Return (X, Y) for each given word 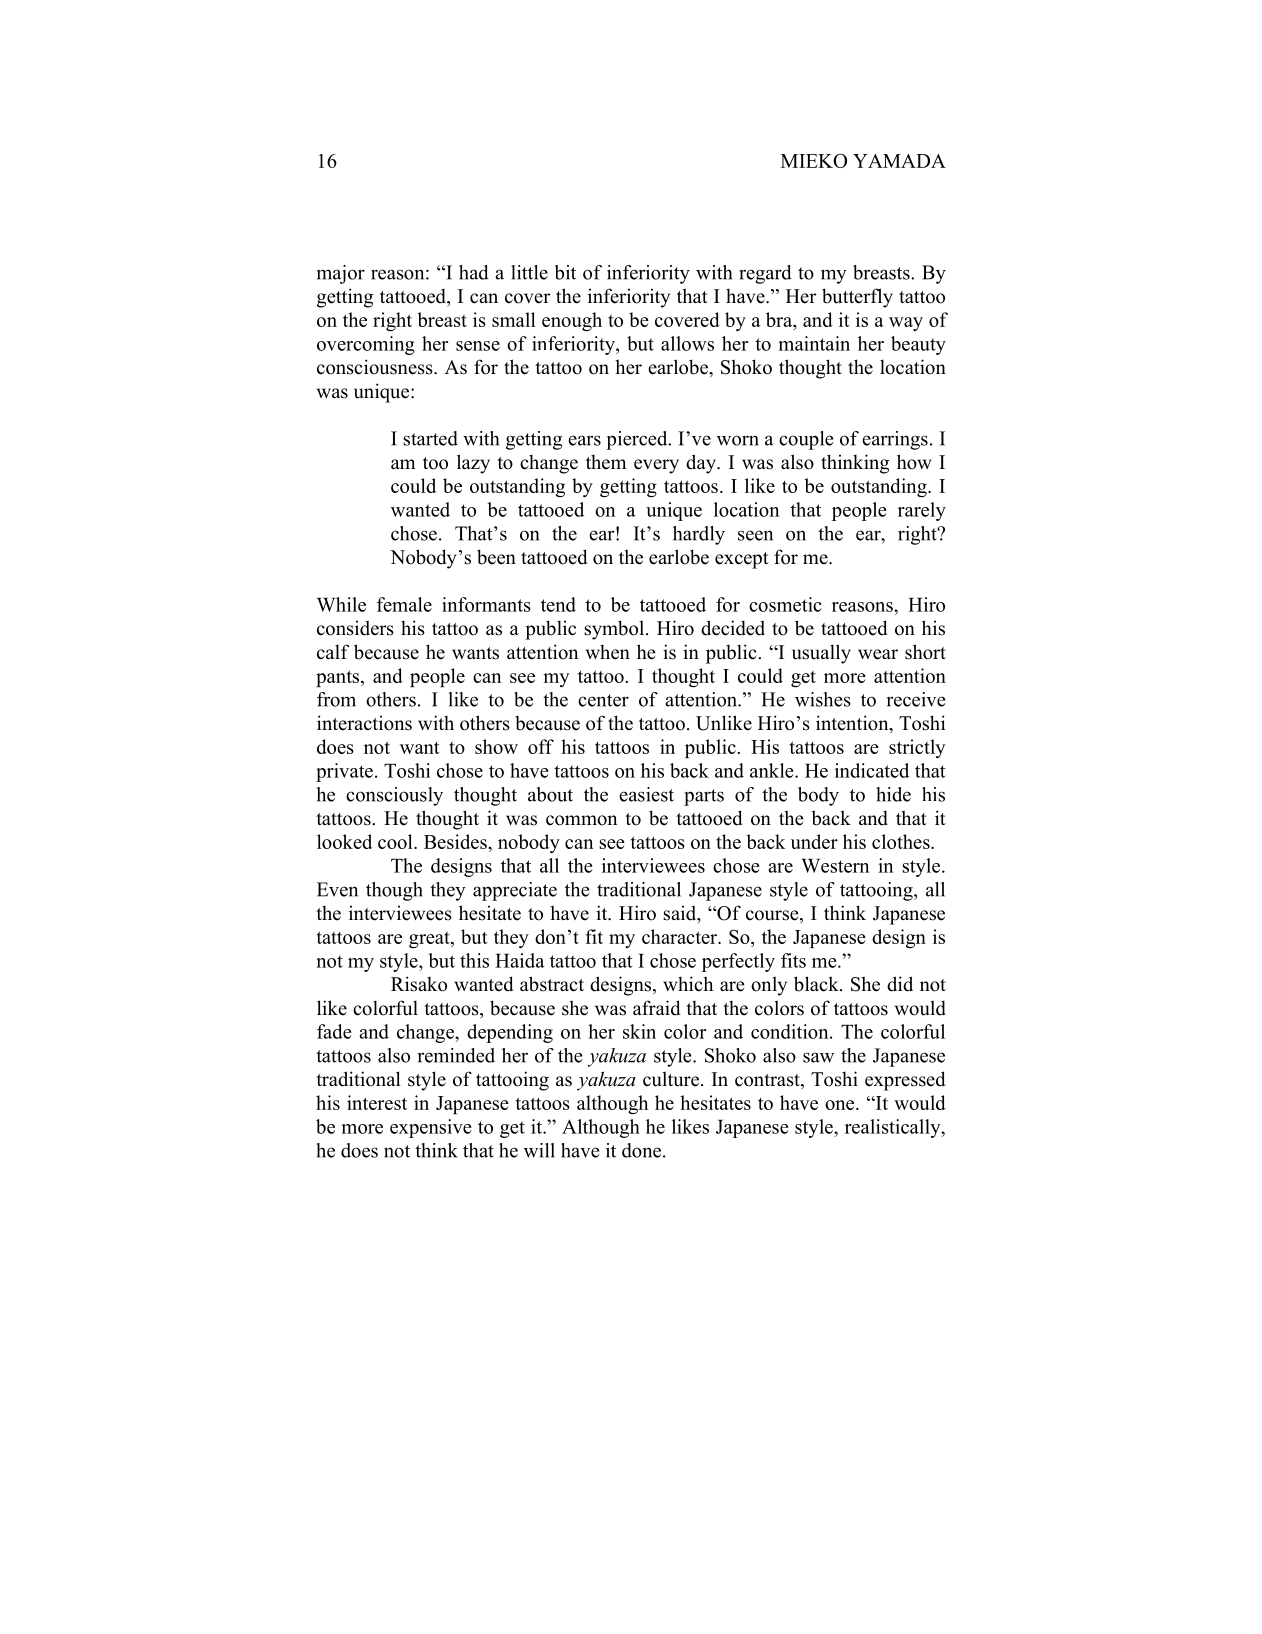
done (643, 1150)
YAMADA (899, 161)
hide (893, 794)
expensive (431, 1128)
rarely (922, 511)
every (656, 466)
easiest (646, 794)
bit (565, 272)
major (341, 274)
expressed (905, 1081)
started (430, 438)
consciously (394, 796)
